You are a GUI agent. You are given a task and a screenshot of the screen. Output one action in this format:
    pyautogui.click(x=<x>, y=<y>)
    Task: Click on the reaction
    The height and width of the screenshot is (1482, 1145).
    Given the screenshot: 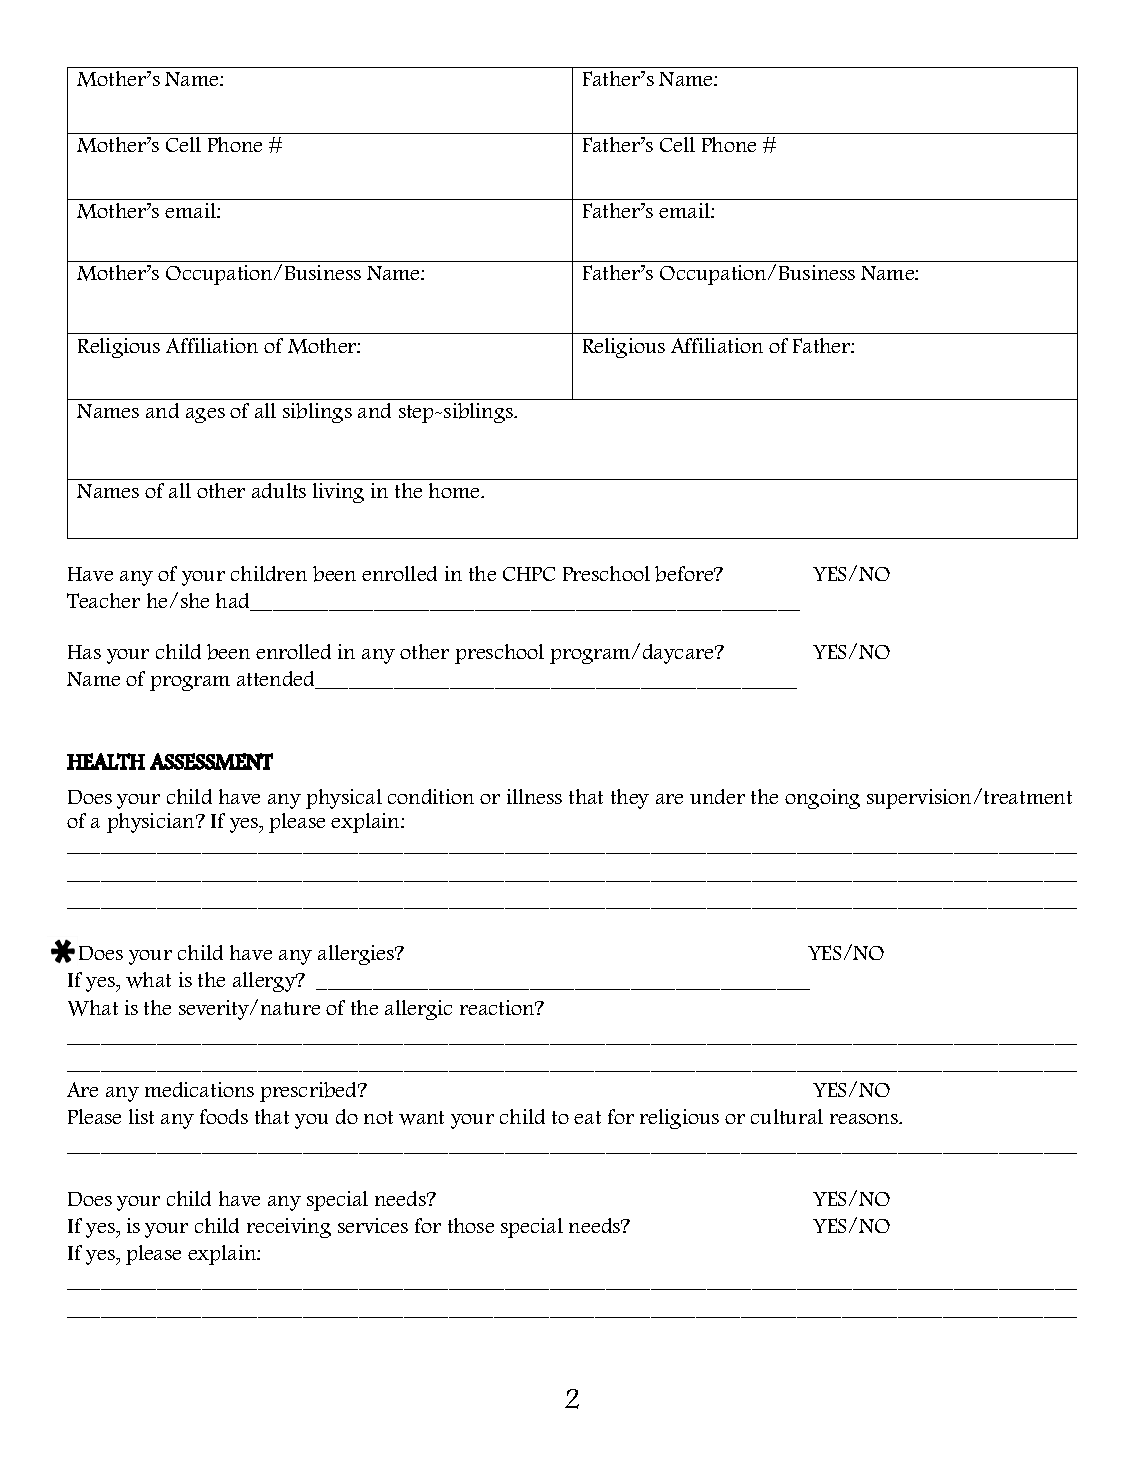 What is the action you would take?
    pyautogui.click(x=498, y=1007)
